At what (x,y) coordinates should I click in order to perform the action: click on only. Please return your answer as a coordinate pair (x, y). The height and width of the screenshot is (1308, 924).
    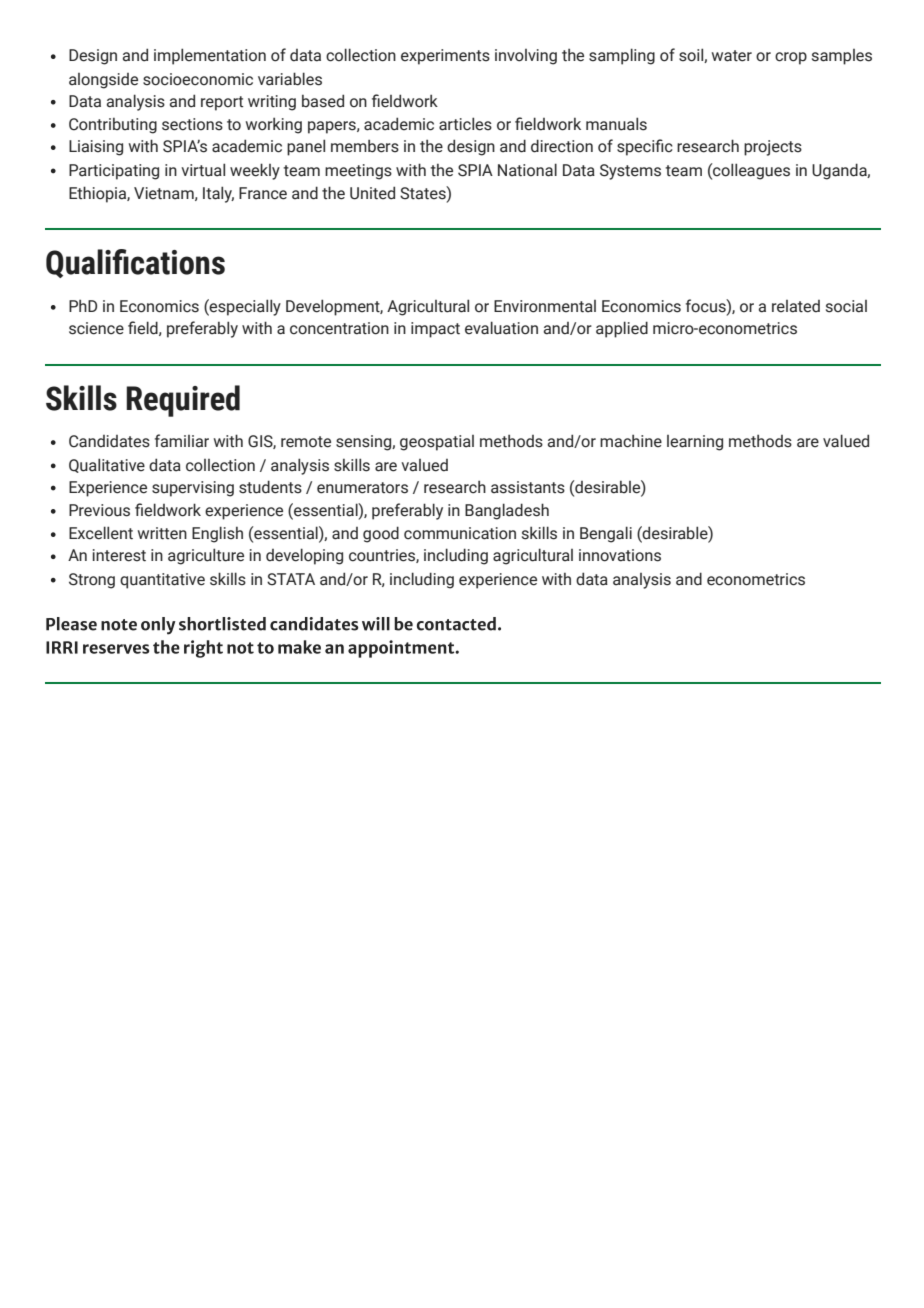
    Looking at the image, I should click on (158, 626).
